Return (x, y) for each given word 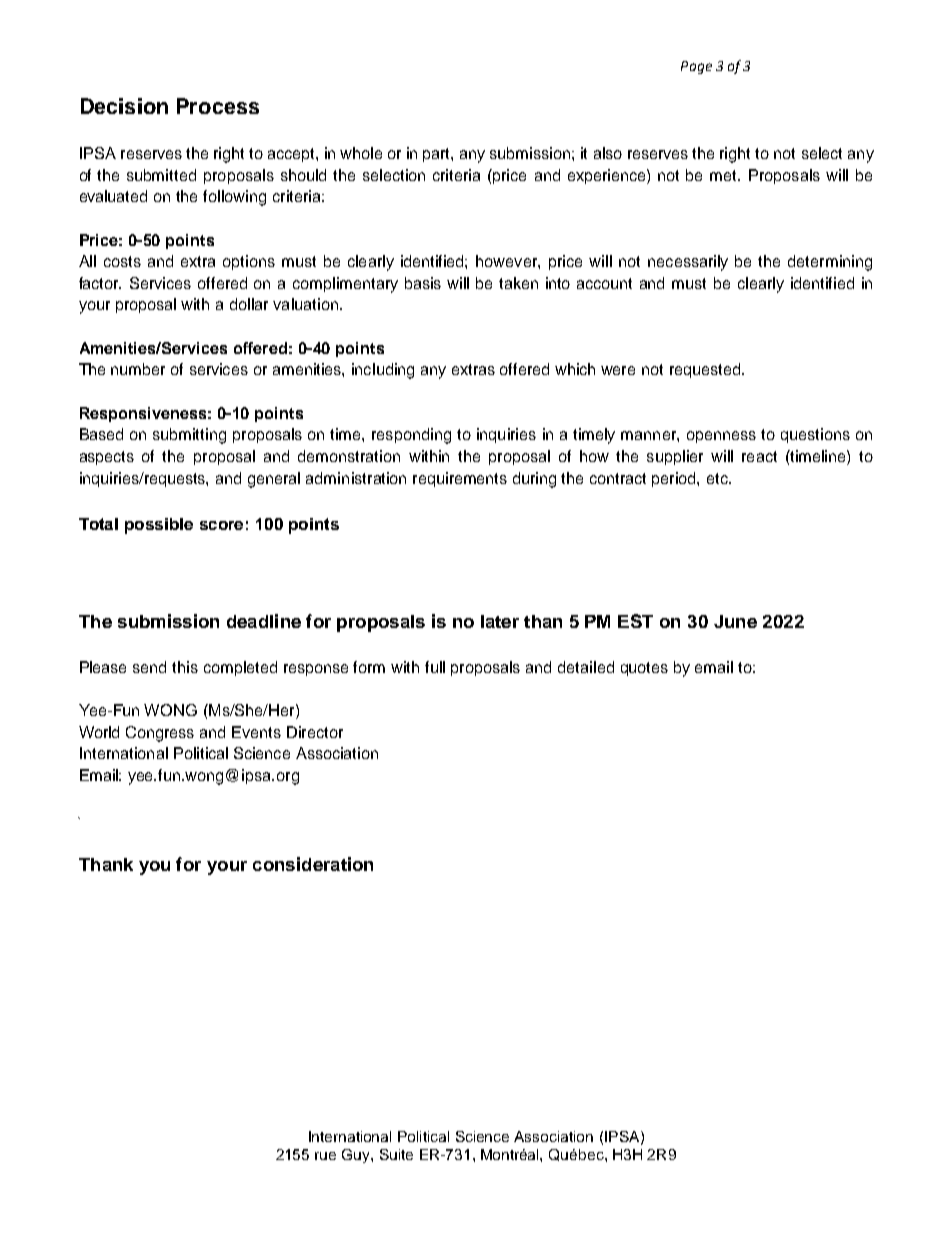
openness (721, 437)
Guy (357, 1156)
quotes (644, 669)
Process (218, 106)
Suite (396, 1154)
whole (361, 153)
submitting (189, 436)
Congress (160, 734)
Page (696, 67)
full (435, 667)
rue (325, 1156)
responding (411, 436)
